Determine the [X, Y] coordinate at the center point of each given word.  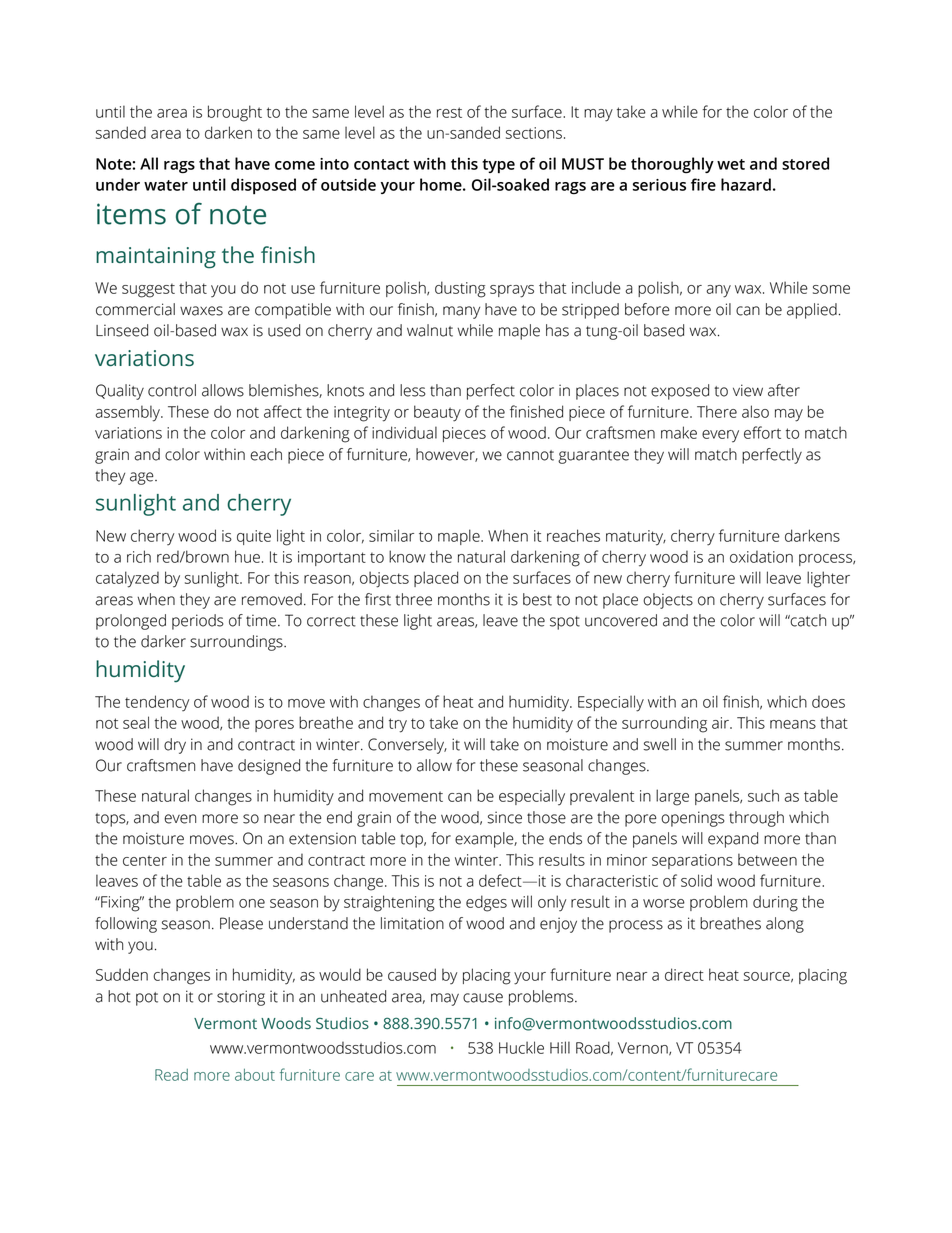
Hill [560, 1047]
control [172, 390]
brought [235, 113]
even [180, 819]
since [505, 817]
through [756, 819]
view [748, 390]
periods [198, 622]
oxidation [761, 557]
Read [171, 1075]
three [413, 599]
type [498, 166]
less [413, 390]
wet [731, 164]
